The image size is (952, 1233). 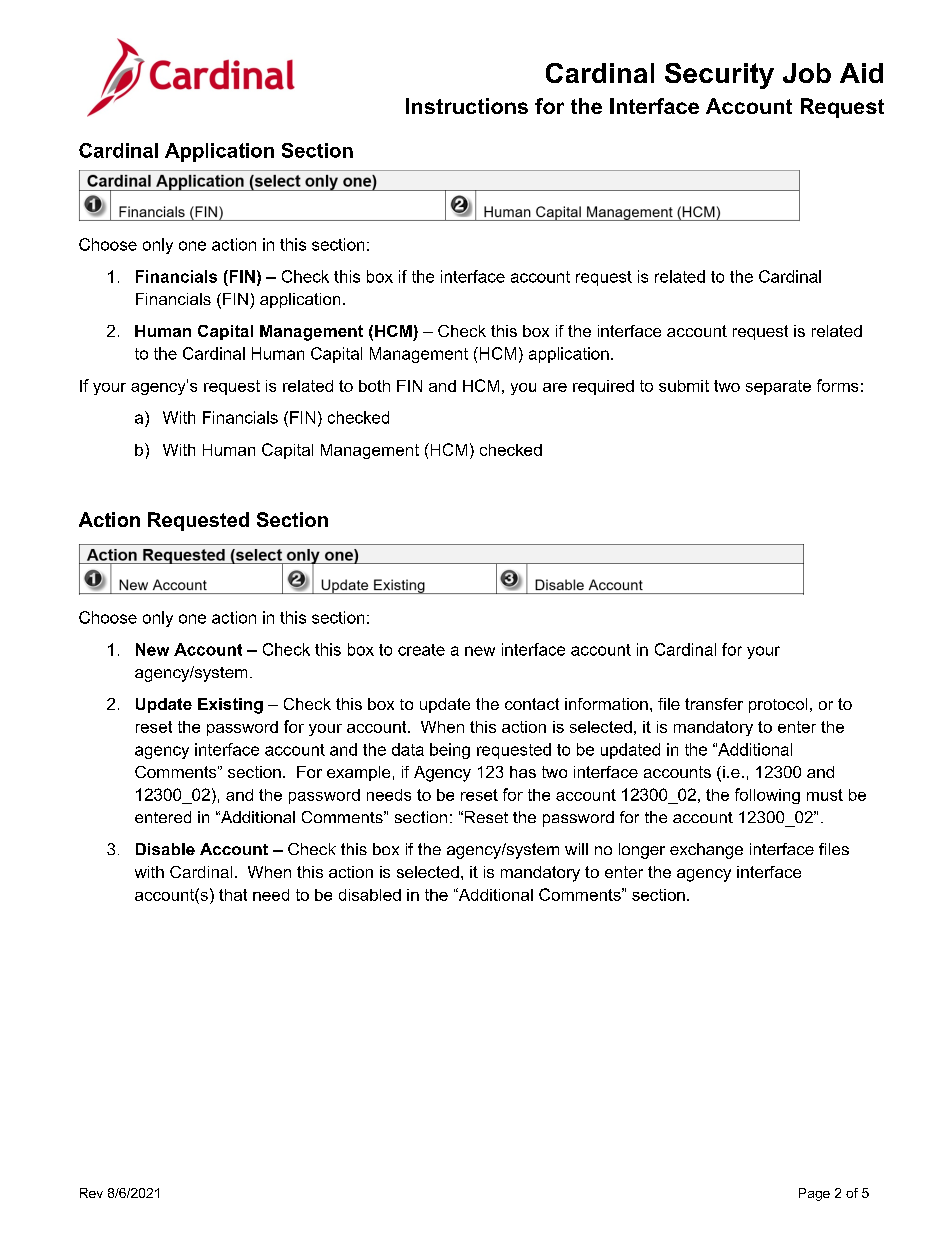 I want to click on exchange, so click(x=706, y=851).
